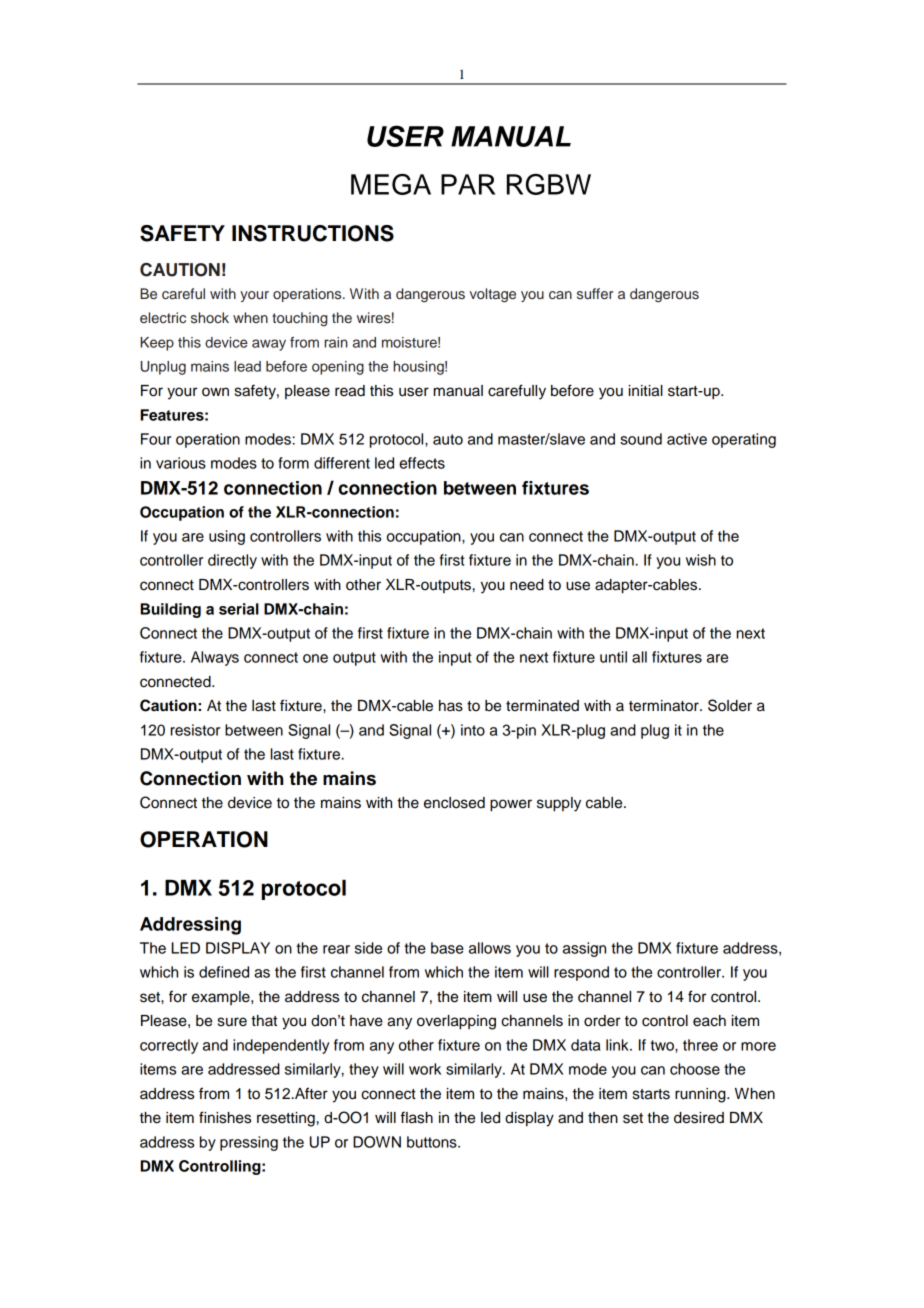 This screenshot has width=924, height=1308. What do you see at coordinates (451, 706) in the screenshot?
I see `has` at bounding box center [451, 706].
